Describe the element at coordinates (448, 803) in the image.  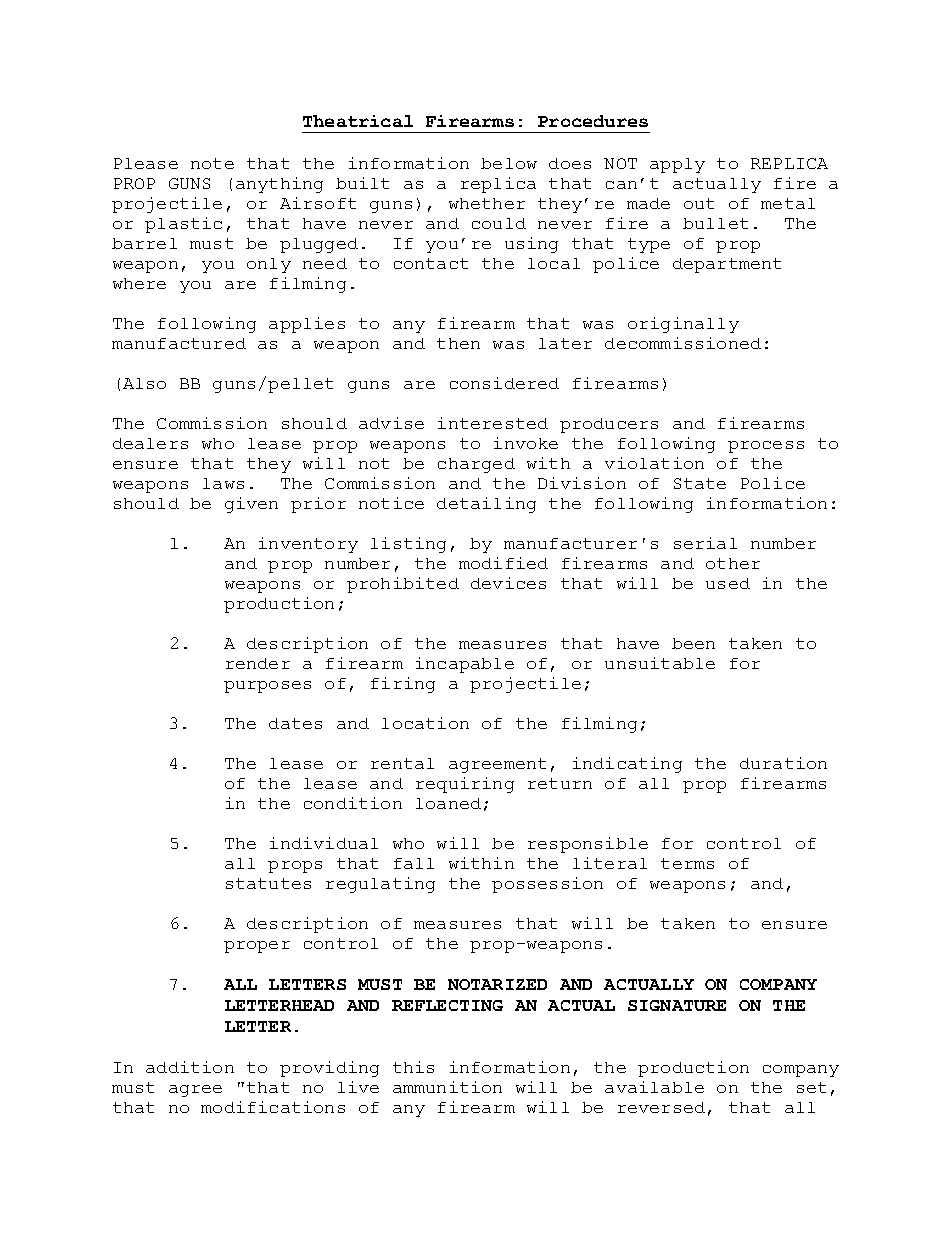
I see `loaned` at that location.
